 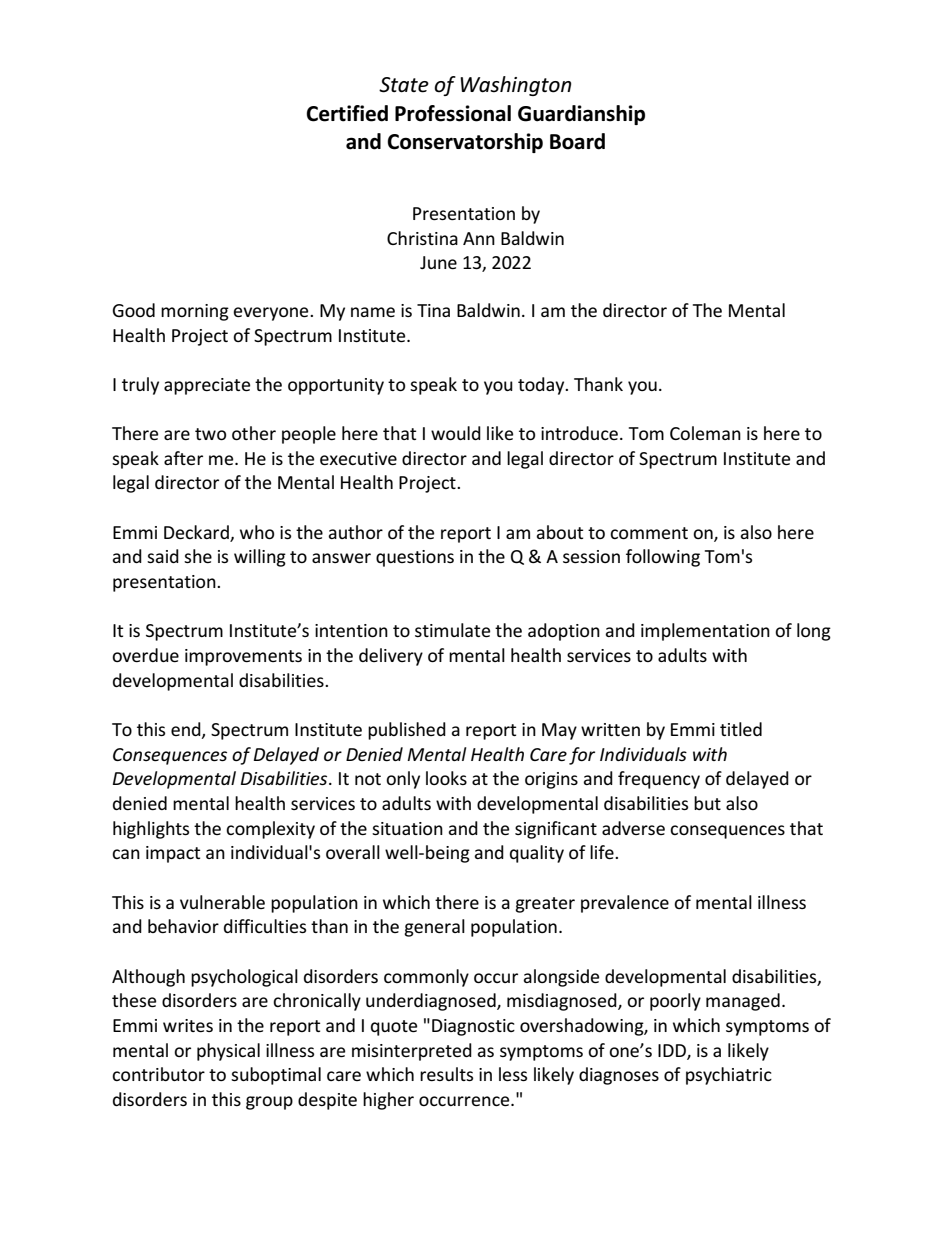 What do you see at coordinates (207, 386) in the image?
I see `appreciate` at bounding box center [207, 386].
